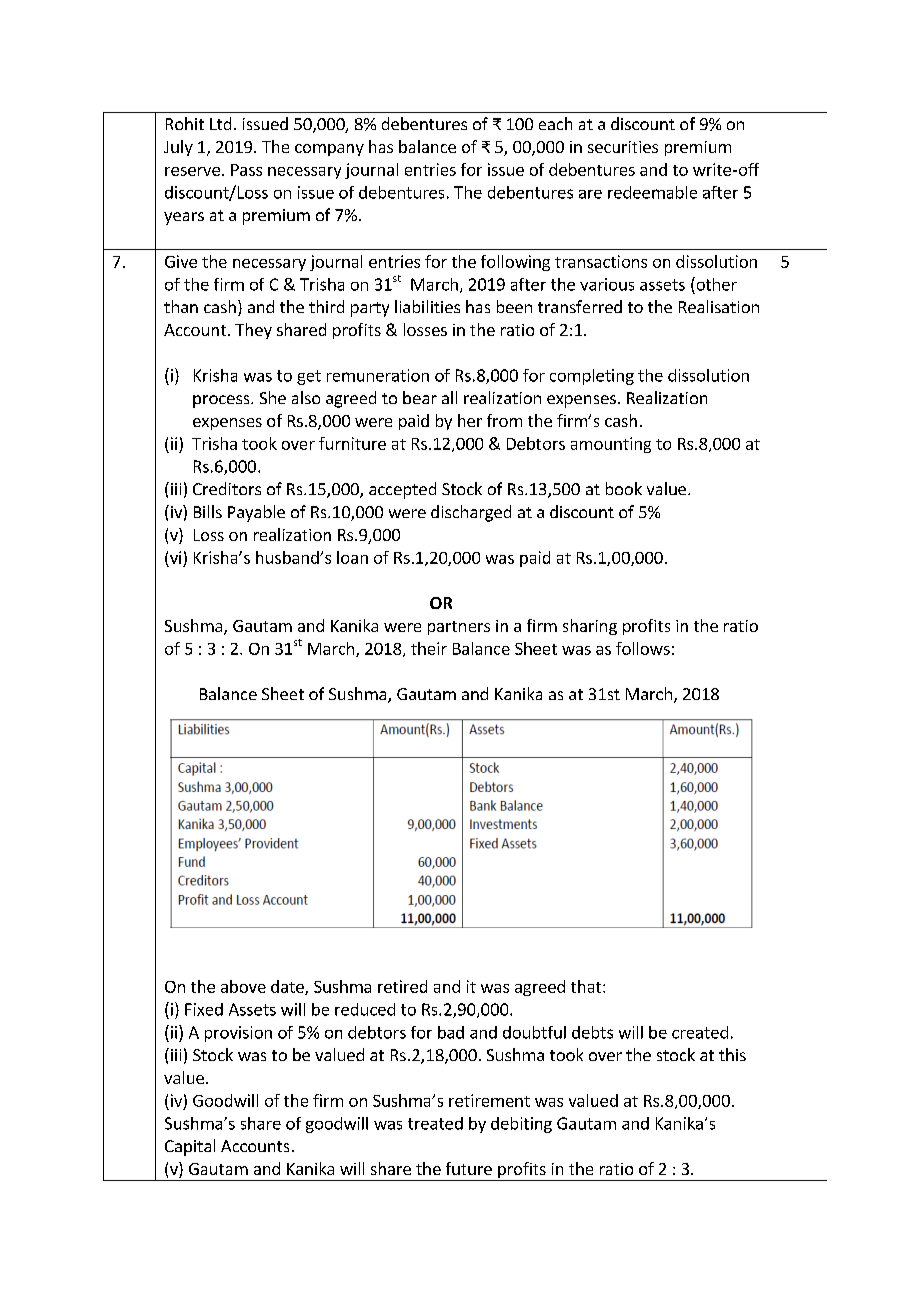 This screenshot has height=1308, width=924. Describe the element at coordinates (652, 192) in the screenshot. I see `redeemable` at that location.
